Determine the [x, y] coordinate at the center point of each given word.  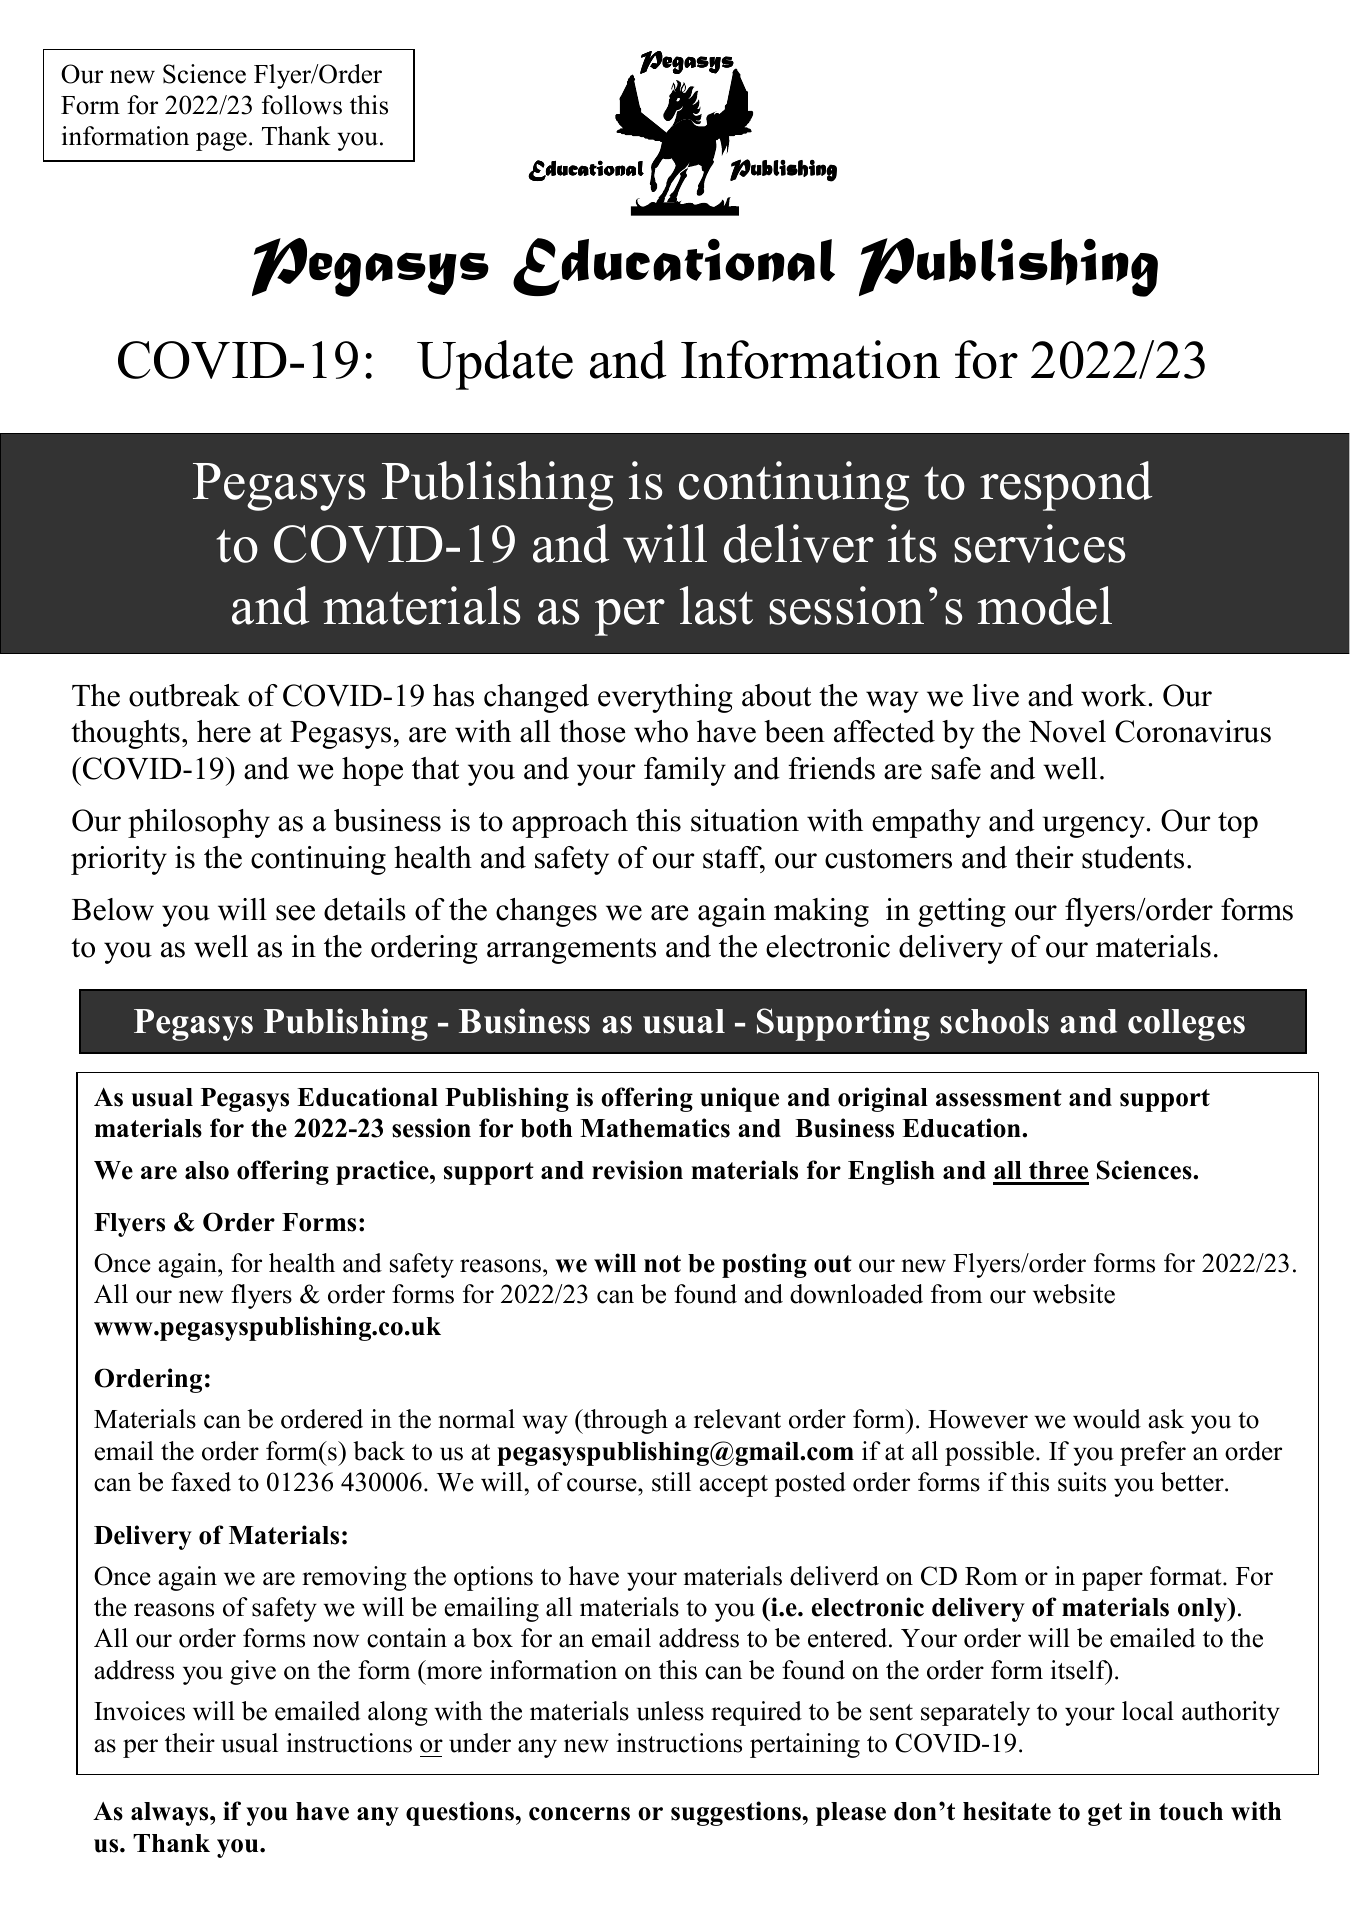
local [1148, 1711]
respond [1066, 486]
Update [495, 365]
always [171, 1814]
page [221, 141]
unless [670, 1711]
